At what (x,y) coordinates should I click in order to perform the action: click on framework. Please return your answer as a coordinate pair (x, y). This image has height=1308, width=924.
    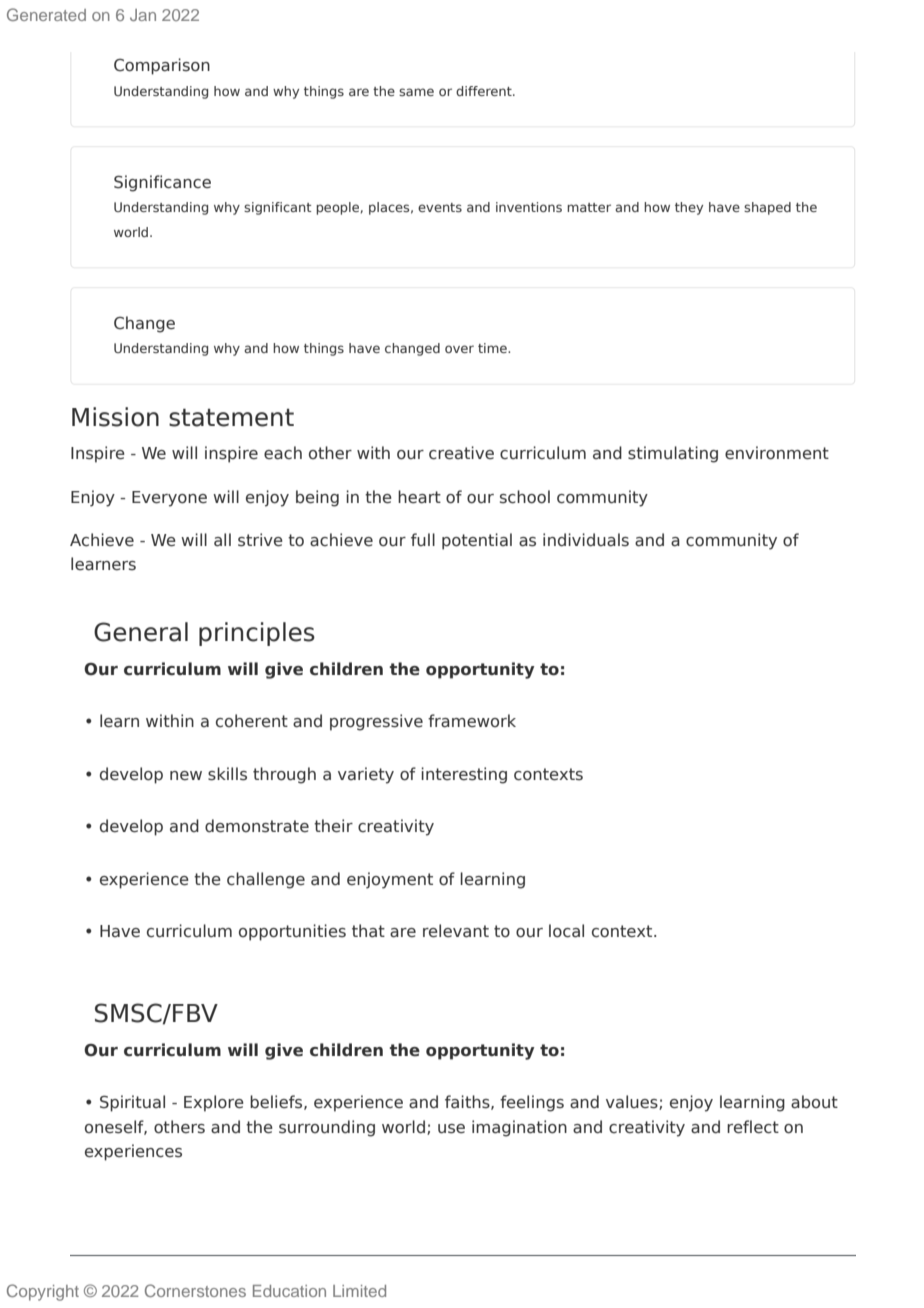
    Looking at the image, I should click on (472, 721).
